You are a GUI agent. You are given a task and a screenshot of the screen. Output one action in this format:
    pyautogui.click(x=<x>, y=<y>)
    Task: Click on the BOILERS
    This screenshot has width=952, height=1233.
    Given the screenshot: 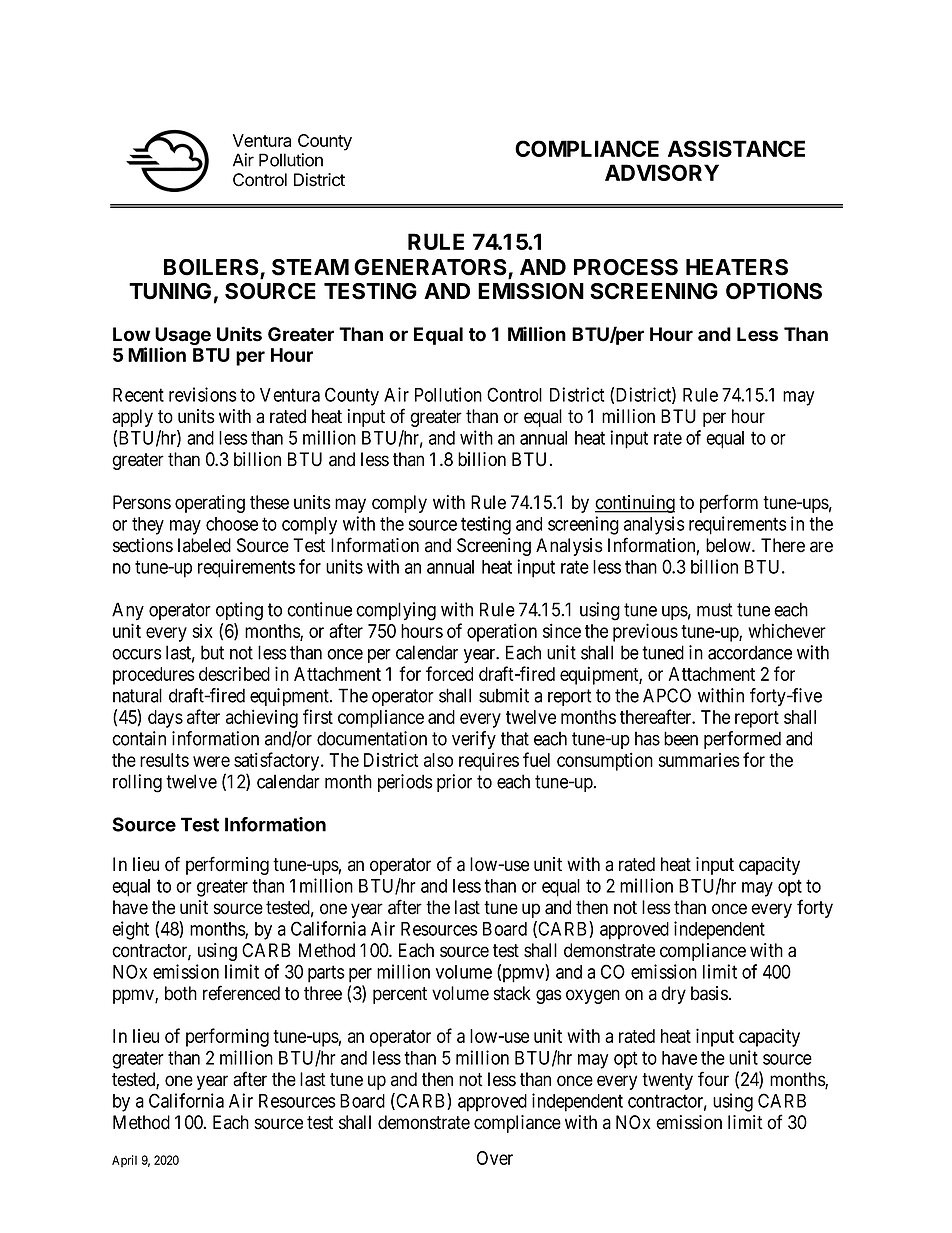 What is the action you would take?
    pyautogui.click(x=212, y=268)
